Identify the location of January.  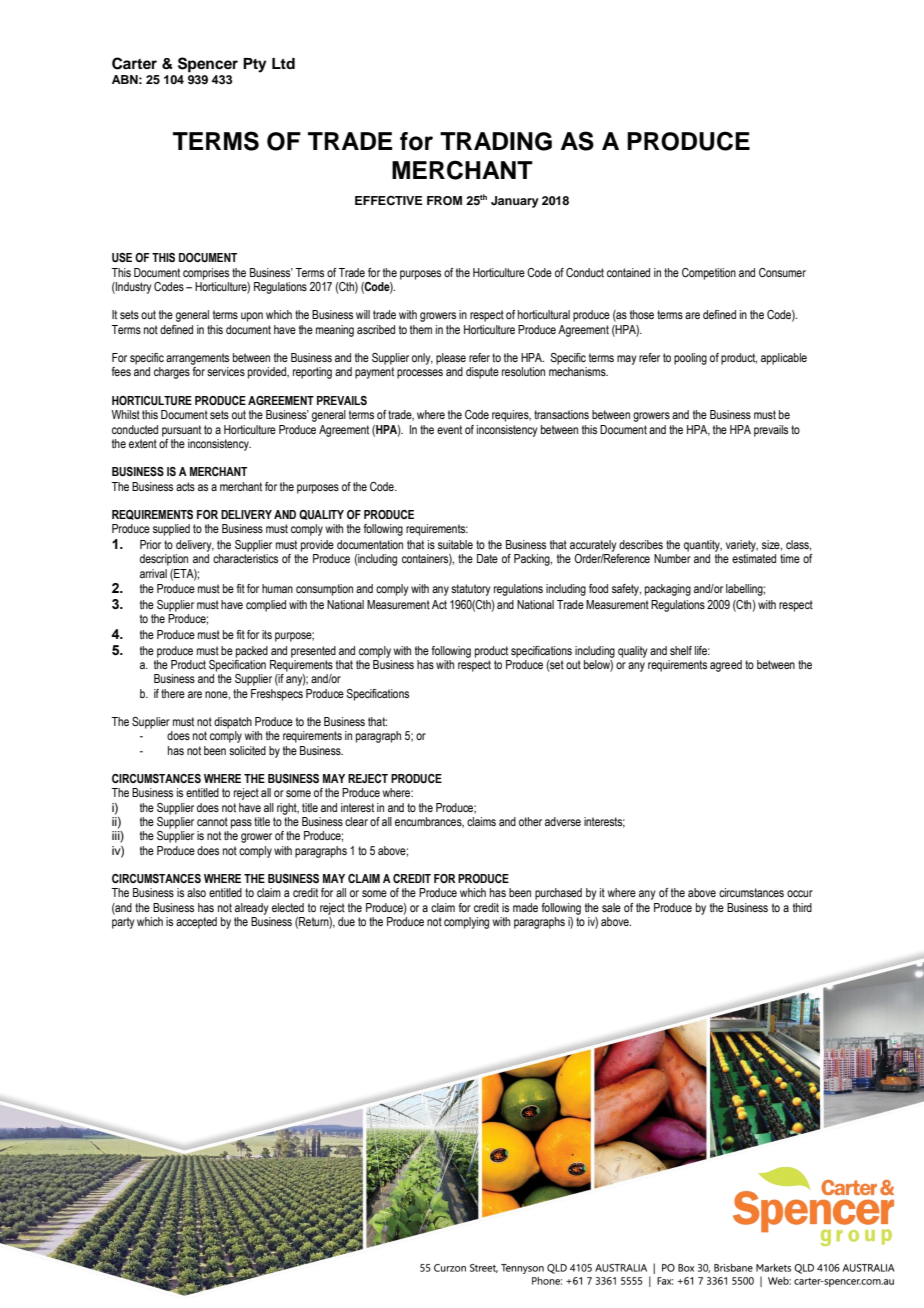
(515, 202).
